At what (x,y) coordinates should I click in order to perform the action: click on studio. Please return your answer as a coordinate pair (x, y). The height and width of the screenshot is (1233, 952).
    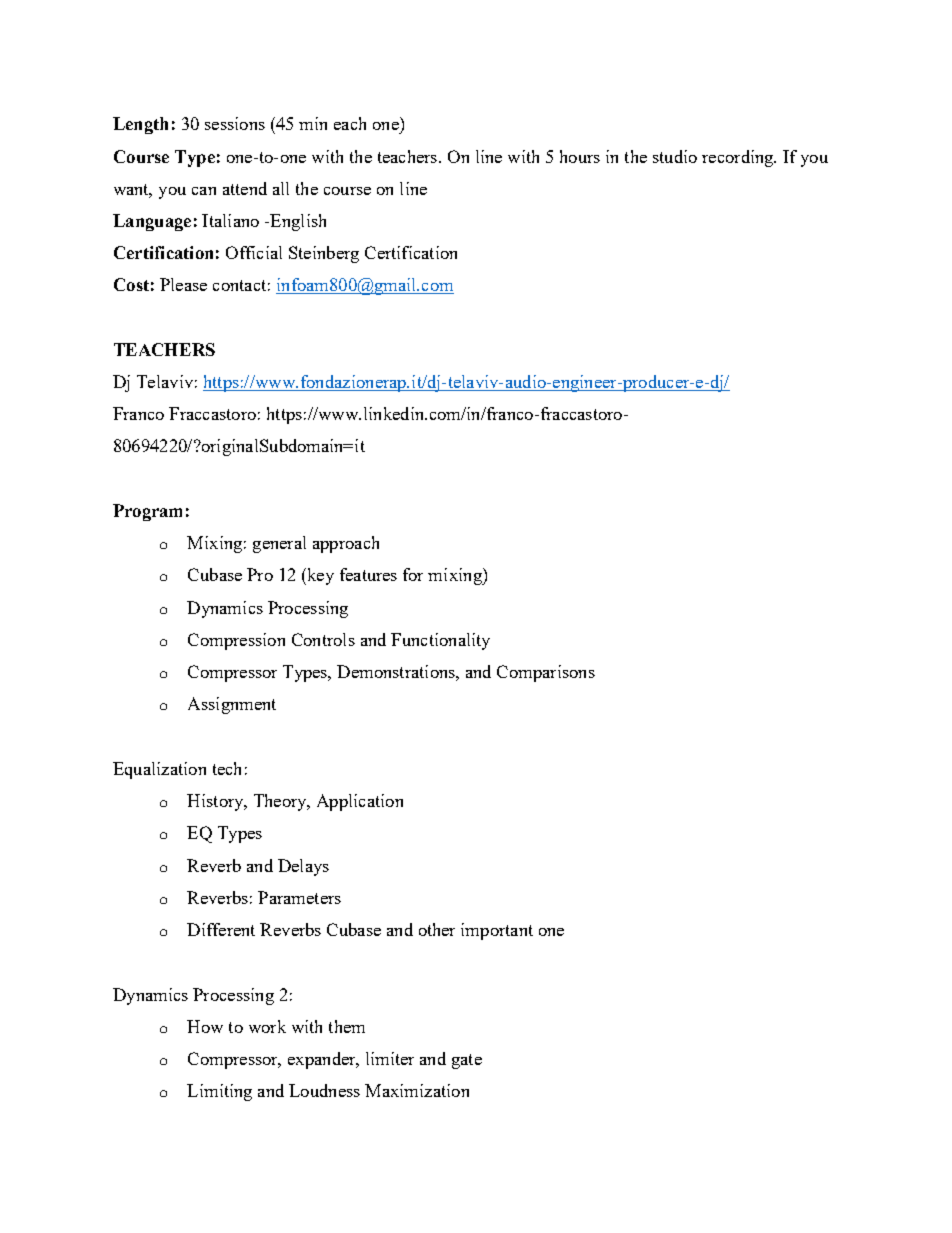
    Looking at the image, I should click on (675, 156).
